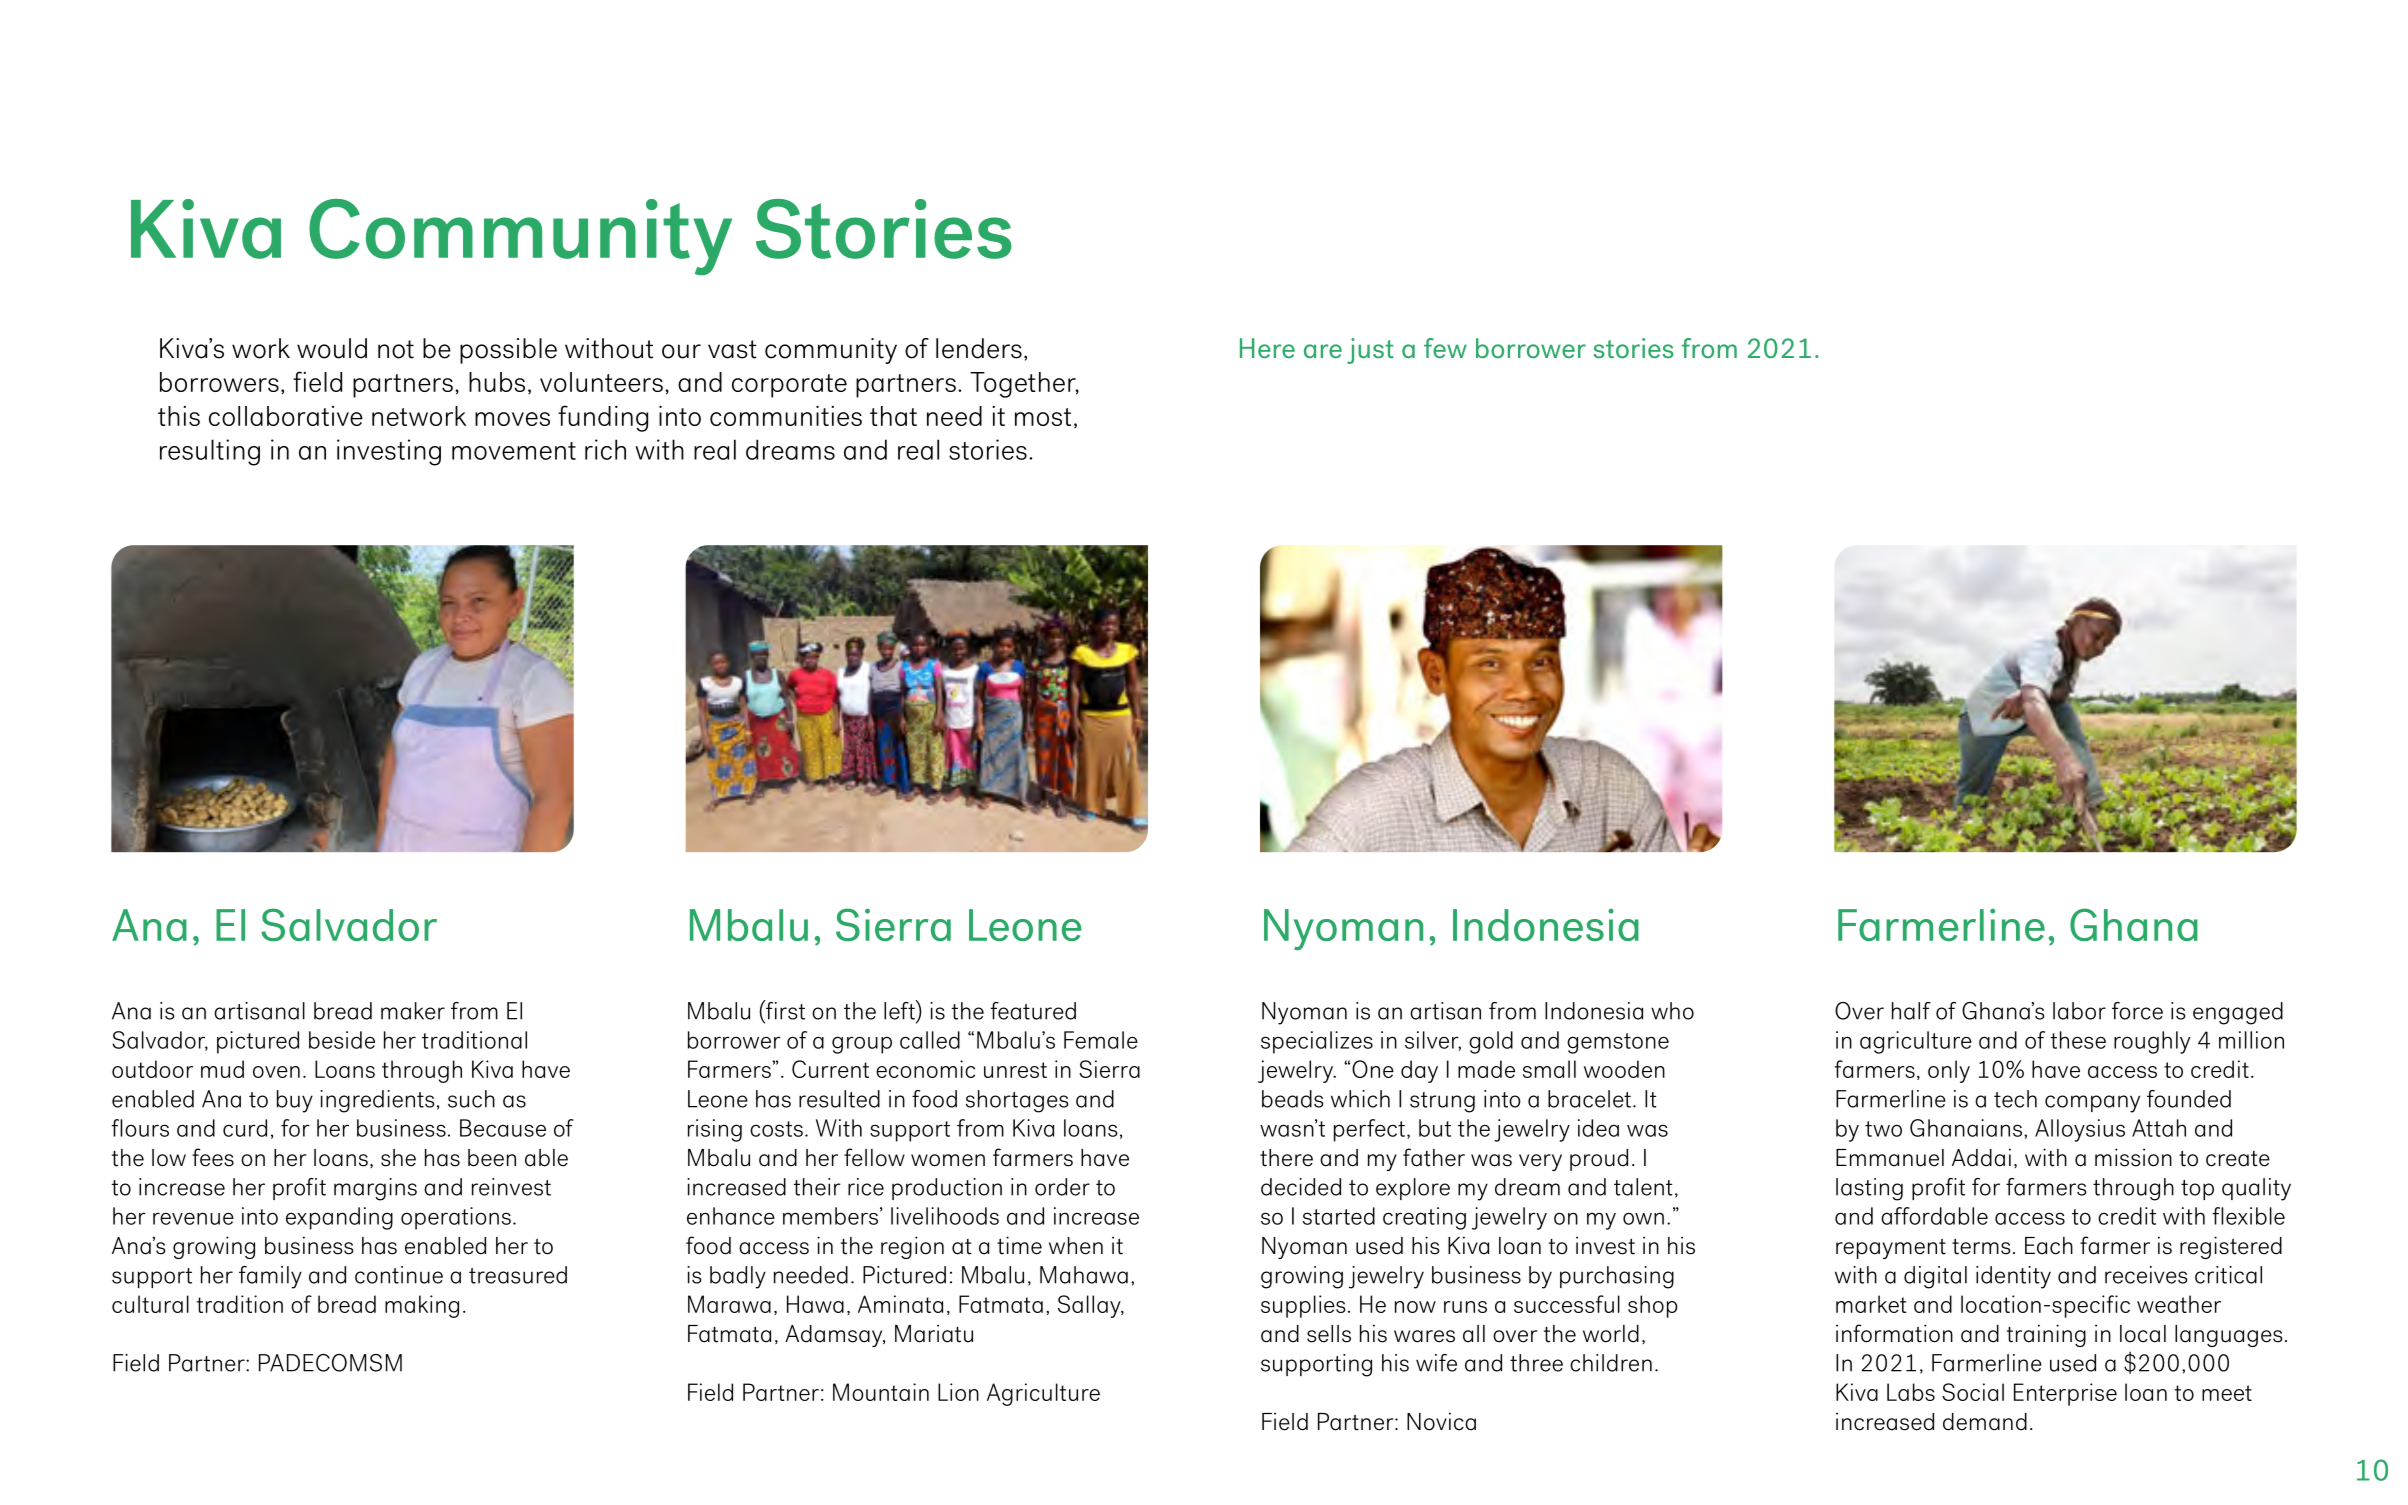 This screenshot has height=1505, width=2408. What do you see at coordinates (1911, 1011) in the screenshot?
I see `half` at bounding box center [1911, 1011].
